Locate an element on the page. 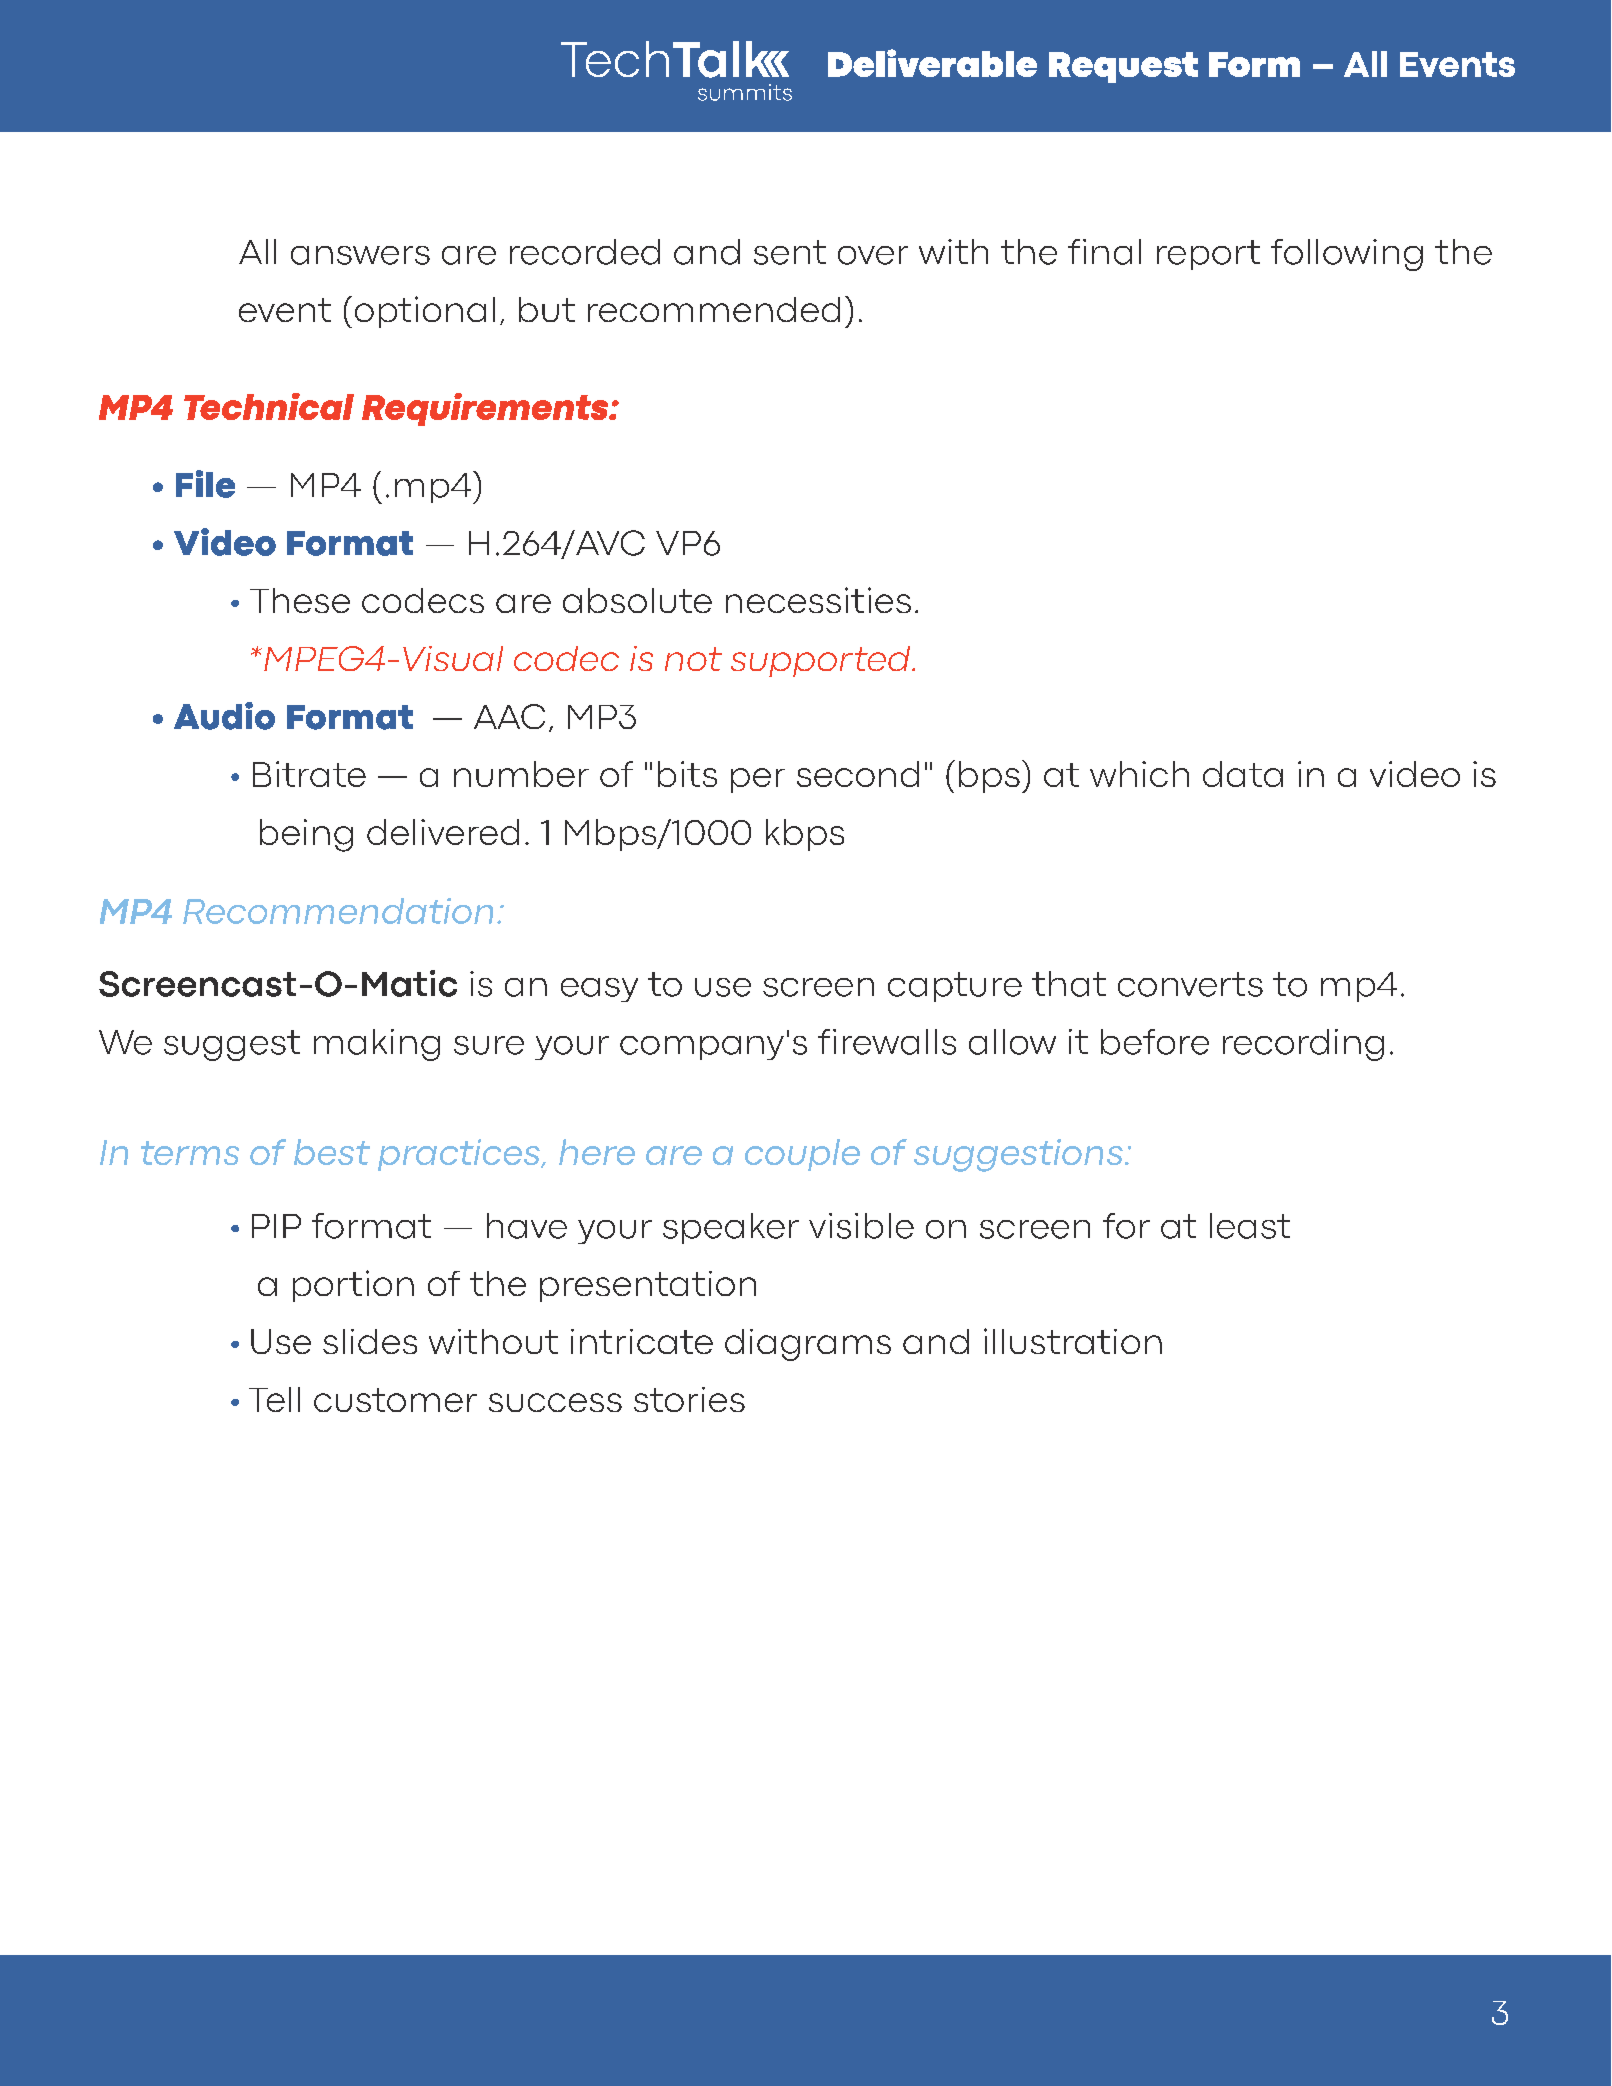  Bitrate is located at coordinates (309, 774).
